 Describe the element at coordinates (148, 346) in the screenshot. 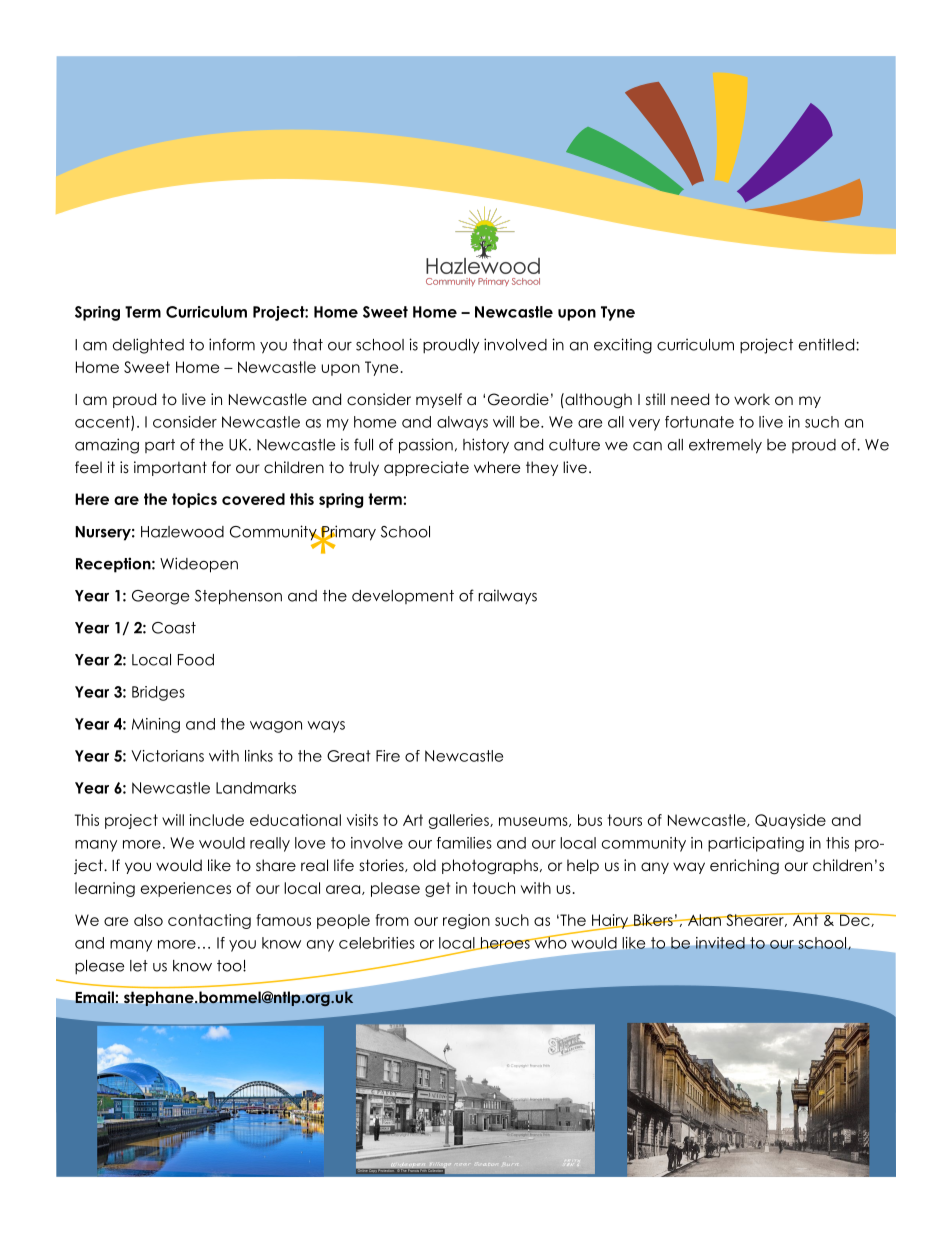

I see `delighted` at that location.
